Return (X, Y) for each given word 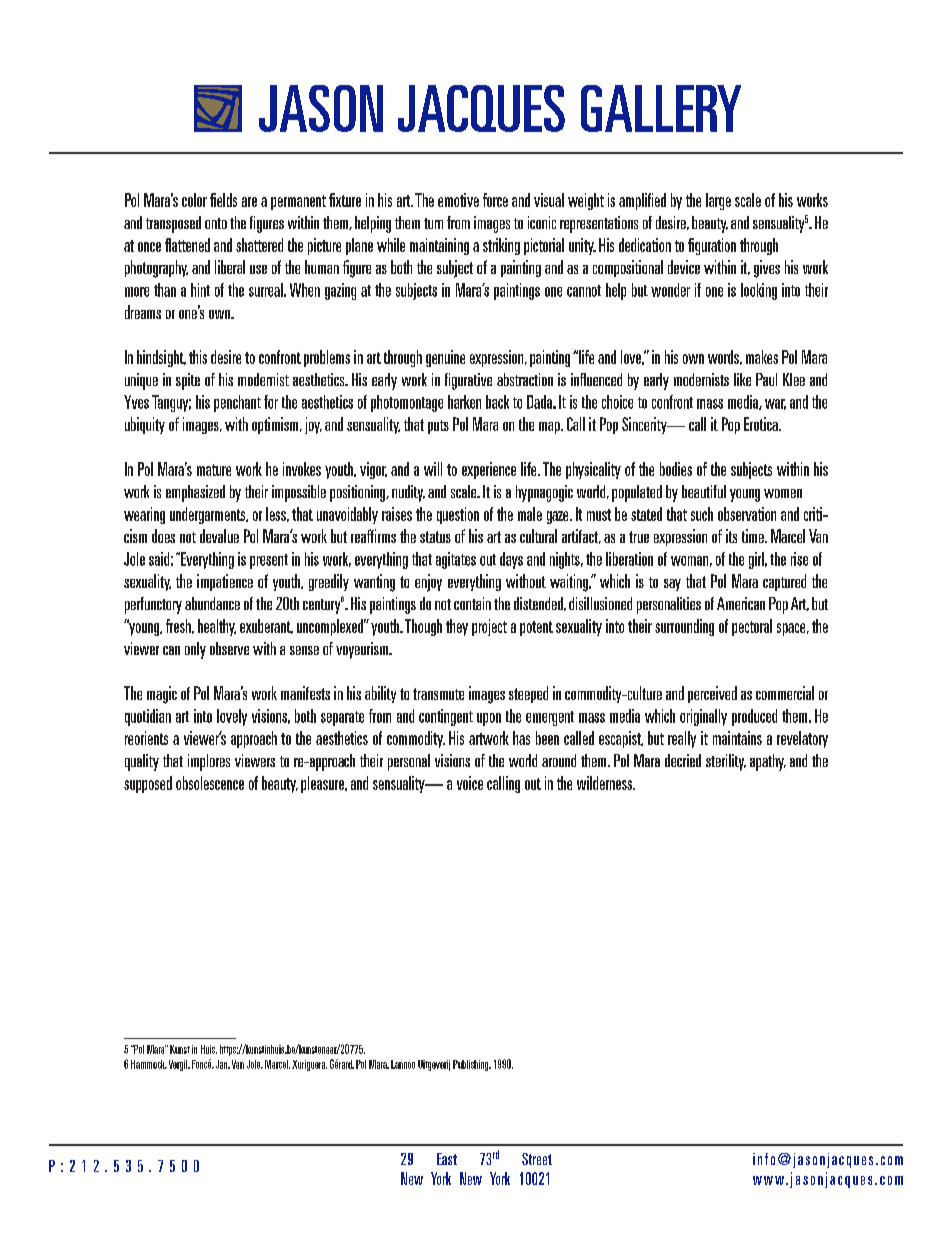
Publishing (472, 1065)
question (458, 515)
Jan (223, 1064)
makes (762, 357)
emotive (458, 200)
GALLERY (661, 108)
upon (489, 719)
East (447, 1159)
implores (209, 762)
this (198, 357)
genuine (445, 358)
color (194, 200)
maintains (737, 738)
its (731, 536)
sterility (726, 762)
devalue (219, 536)
